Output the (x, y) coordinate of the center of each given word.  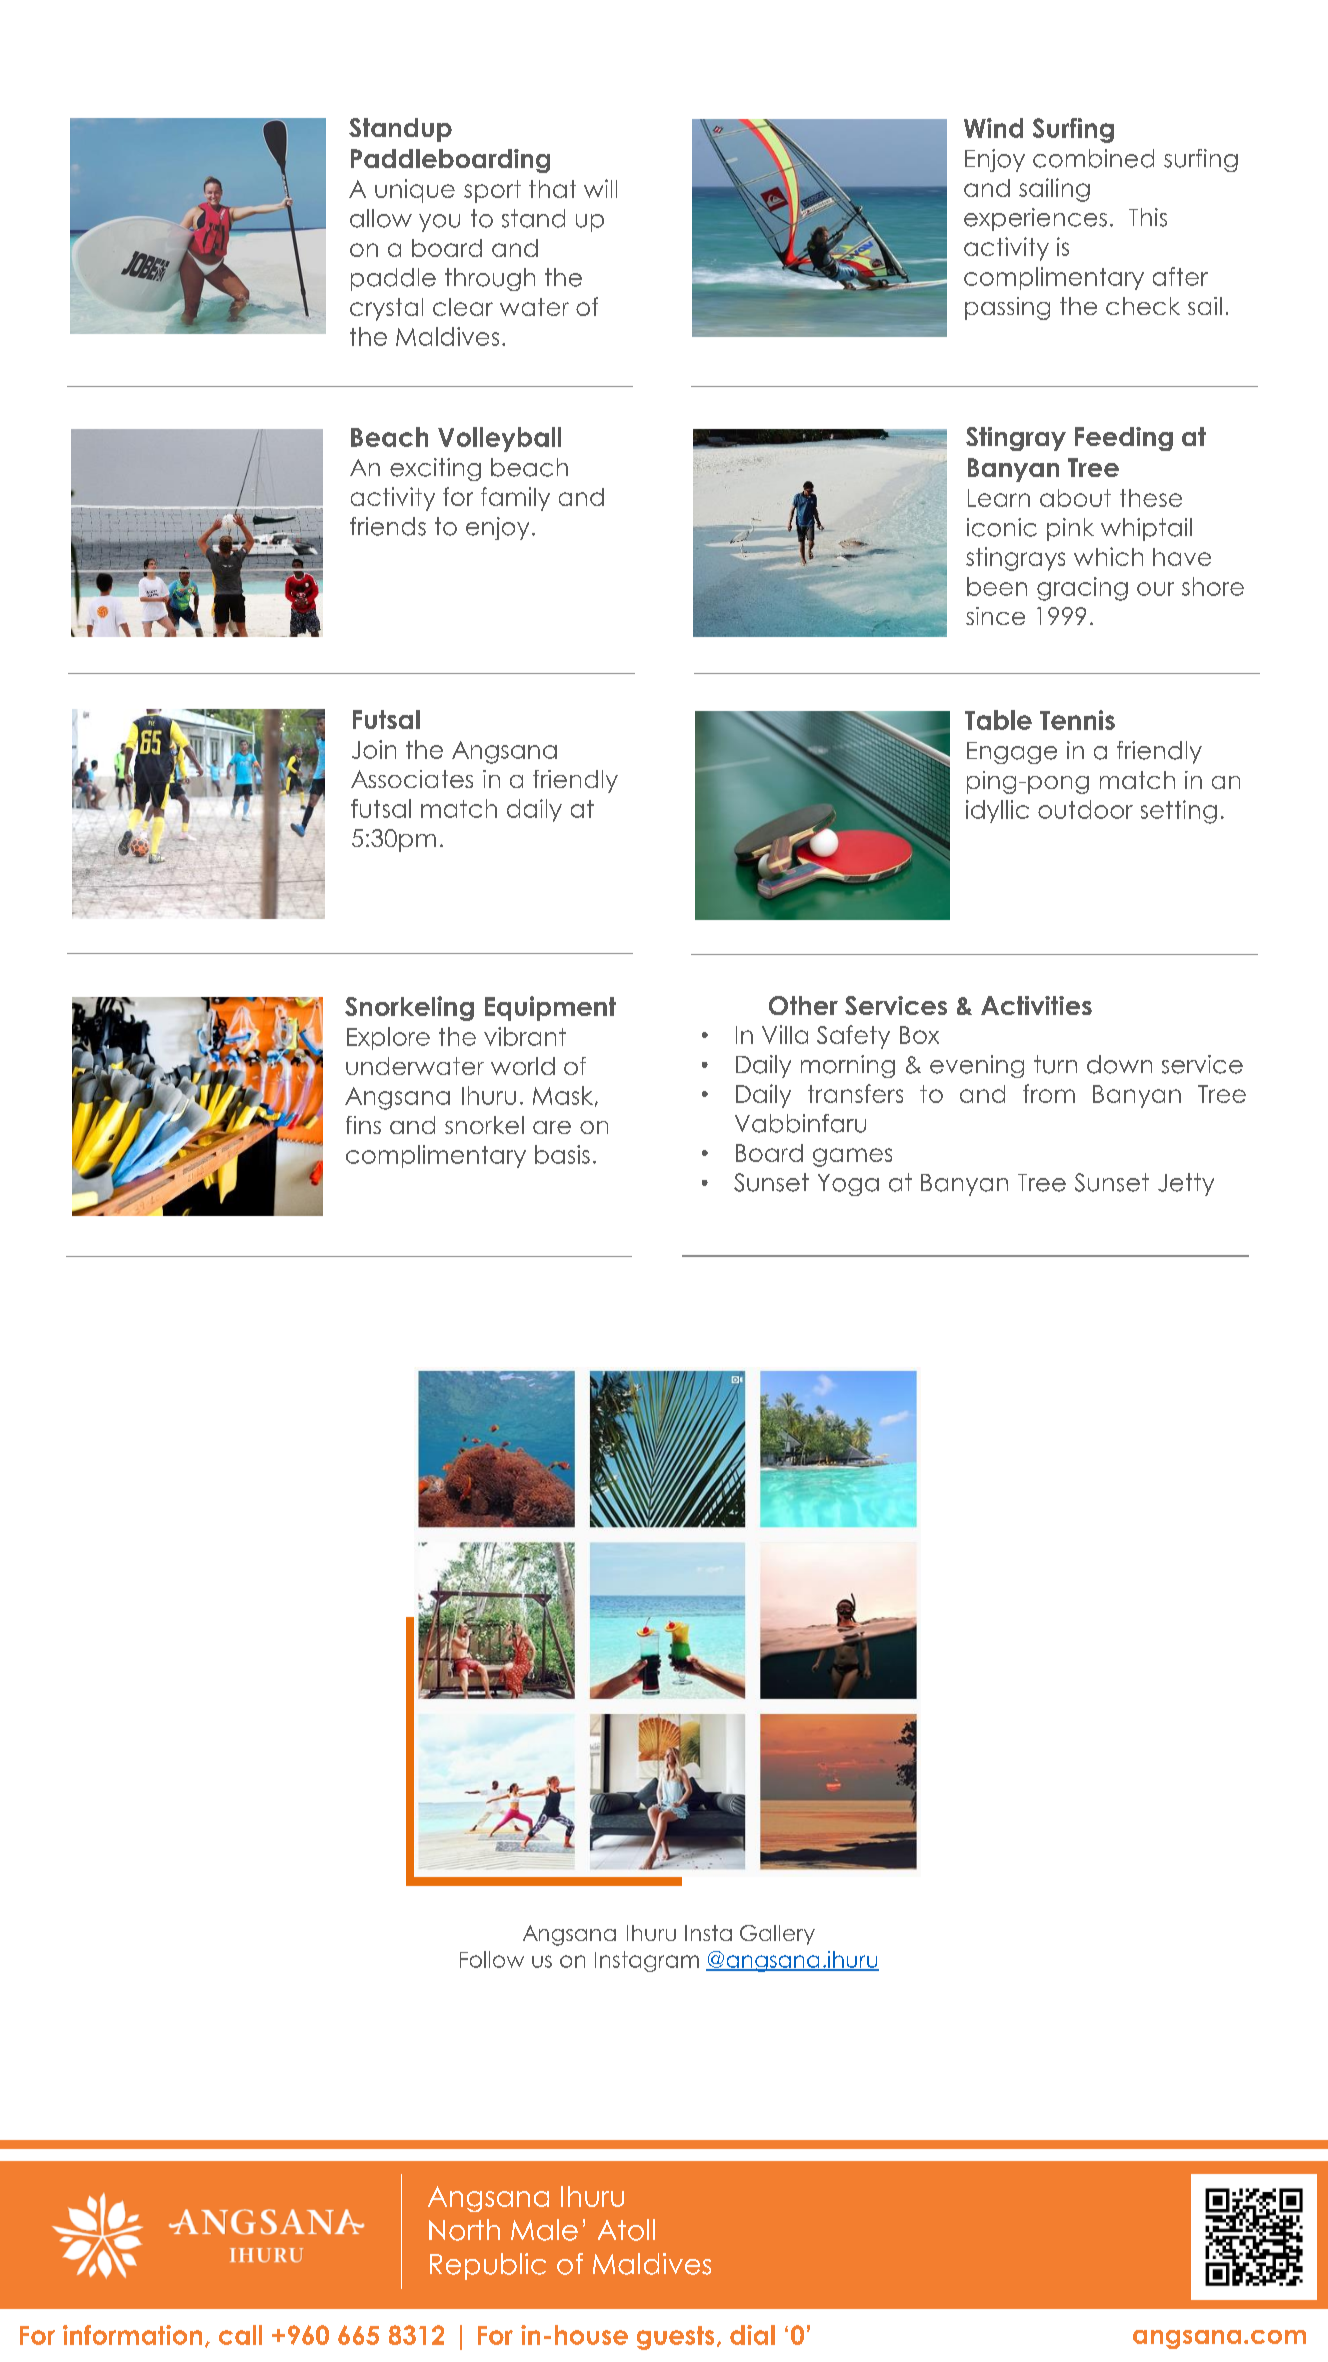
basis (562, 1154)
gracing (1082, 589)
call (240, 2335)
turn (1055, 1064)
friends (388, 526)
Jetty (1186, 1184)
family (515, 499)
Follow (492, 1959)
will (600, 188)
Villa (785, 1034)
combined (1093, 158)
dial (752, 2335)
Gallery (777, 1935)
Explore (388, 1038)
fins (363, 1125)
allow (381, 218)
